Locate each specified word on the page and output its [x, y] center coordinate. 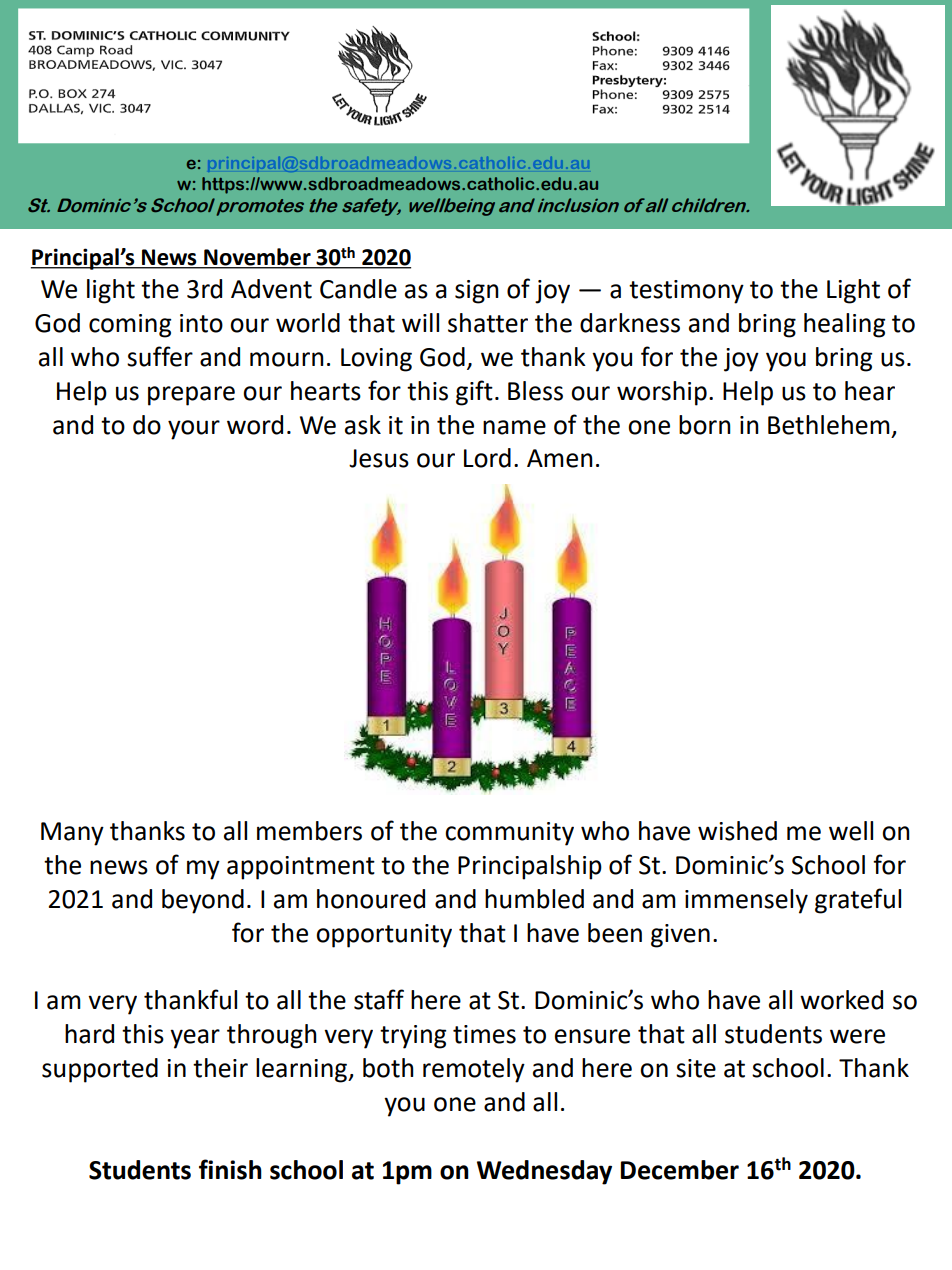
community [509, 834]
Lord [487, 458]
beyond [203, 901]
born [705, 425]
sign [477, 292]
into [201, 323]
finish [230, 1169]
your [194, 430]
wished [737, 831]
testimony [686, 292]
